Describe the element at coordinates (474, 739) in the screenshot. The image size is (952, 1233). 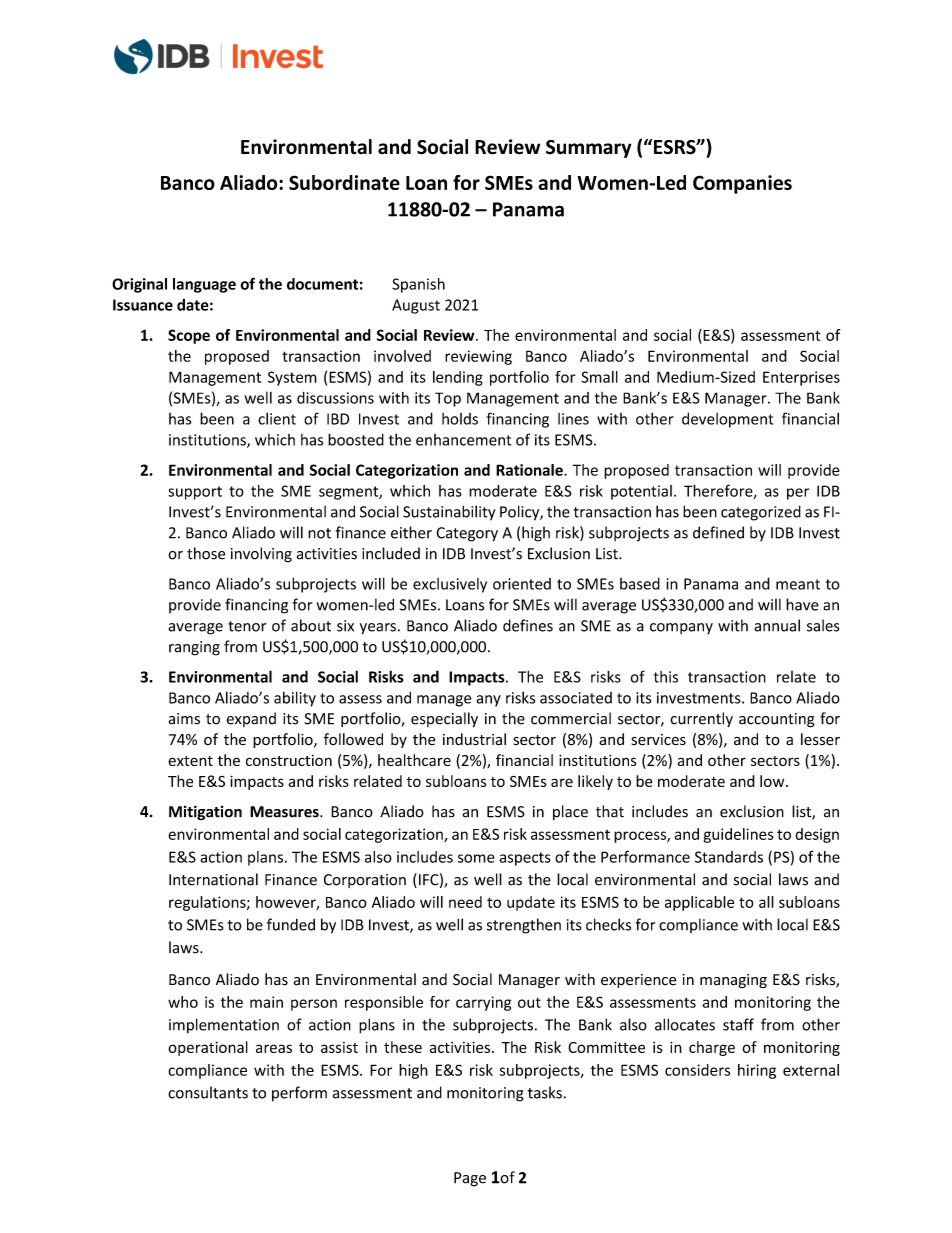
I see `industrial` at that location.
